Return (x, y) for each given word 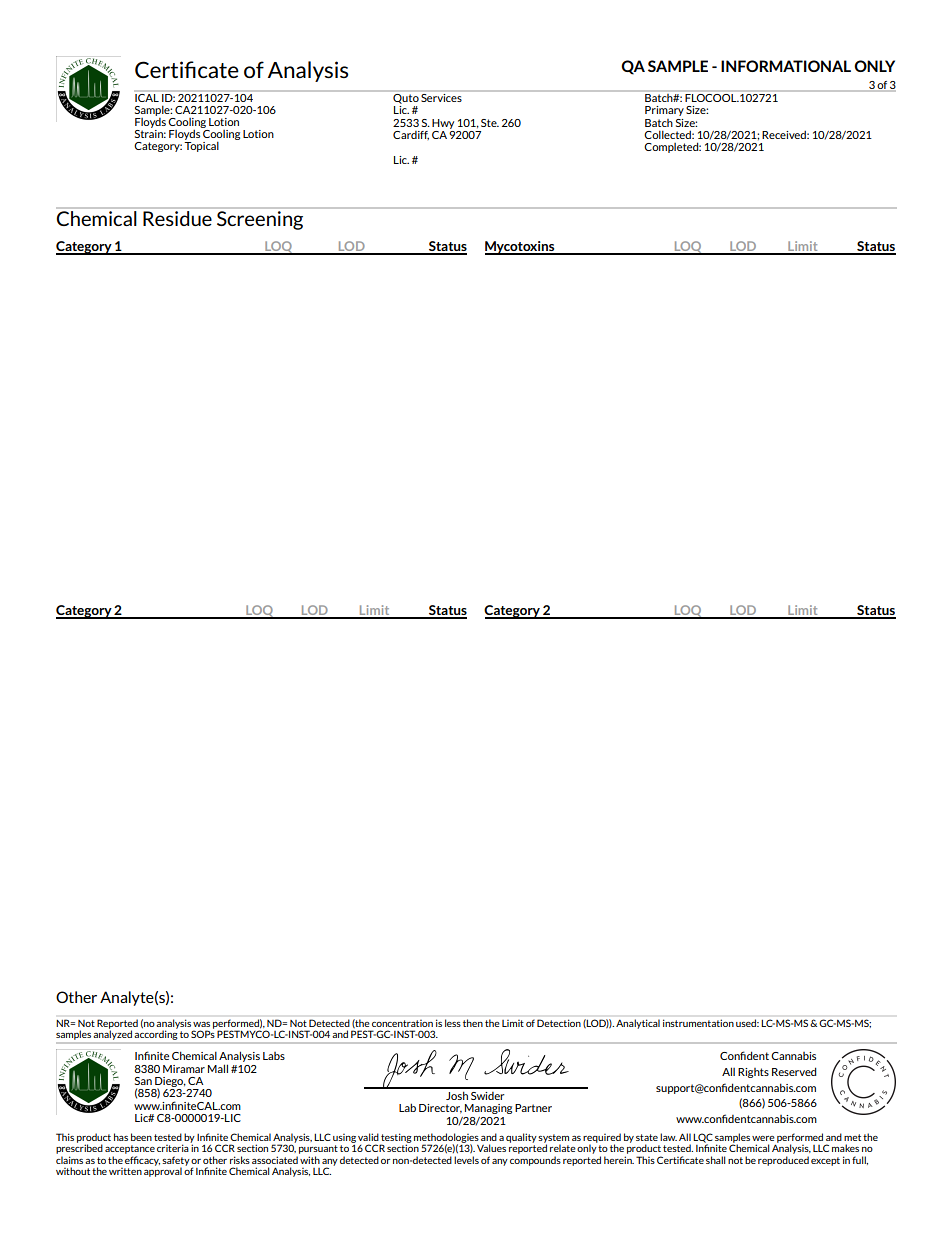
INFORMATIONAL (786, 66)
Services (441, 96)
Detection (559, 1023)
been (141, 1137)
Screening (260, 220)
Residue (177, 218)
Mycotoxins (521, 248)
